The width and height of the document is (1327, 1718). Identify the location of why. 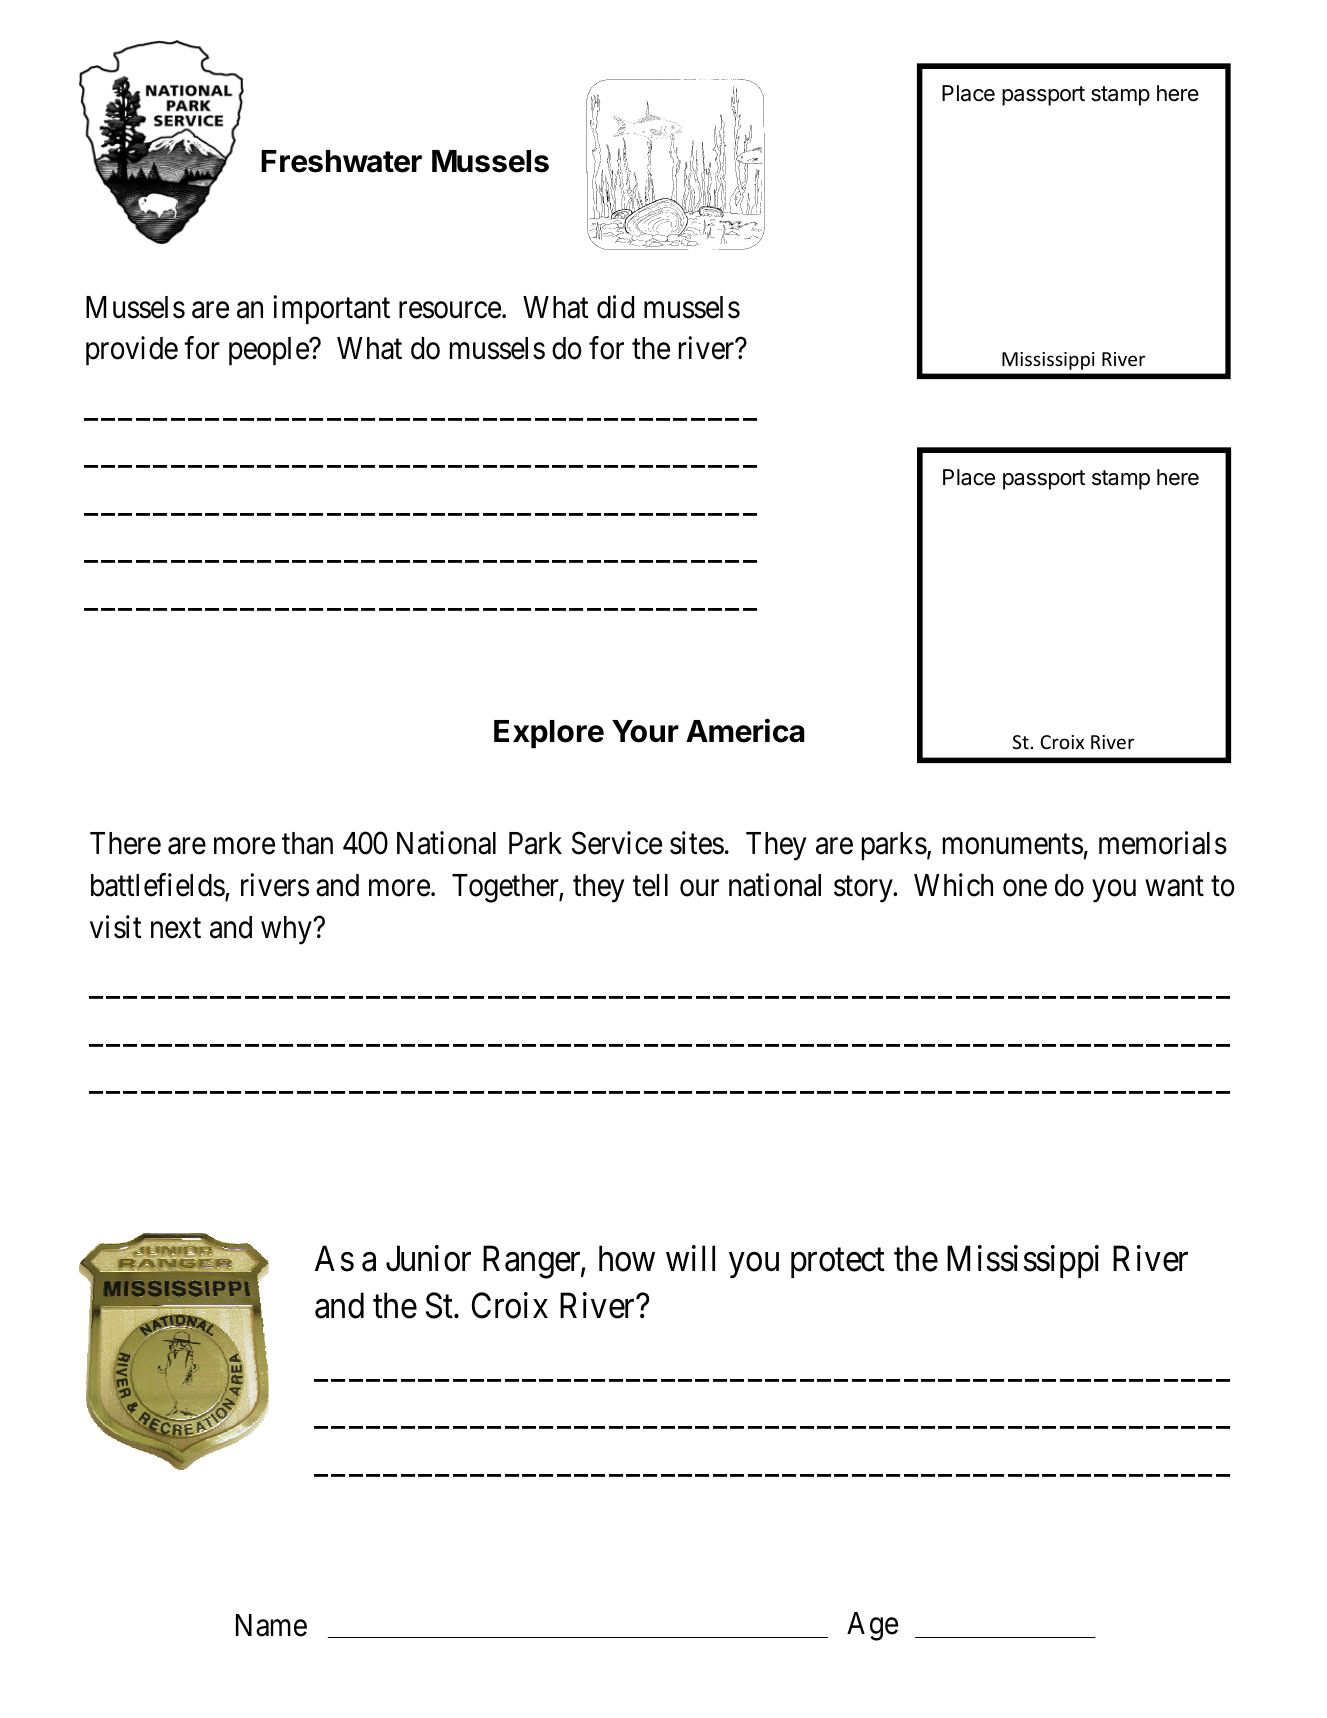
(287, 930).
